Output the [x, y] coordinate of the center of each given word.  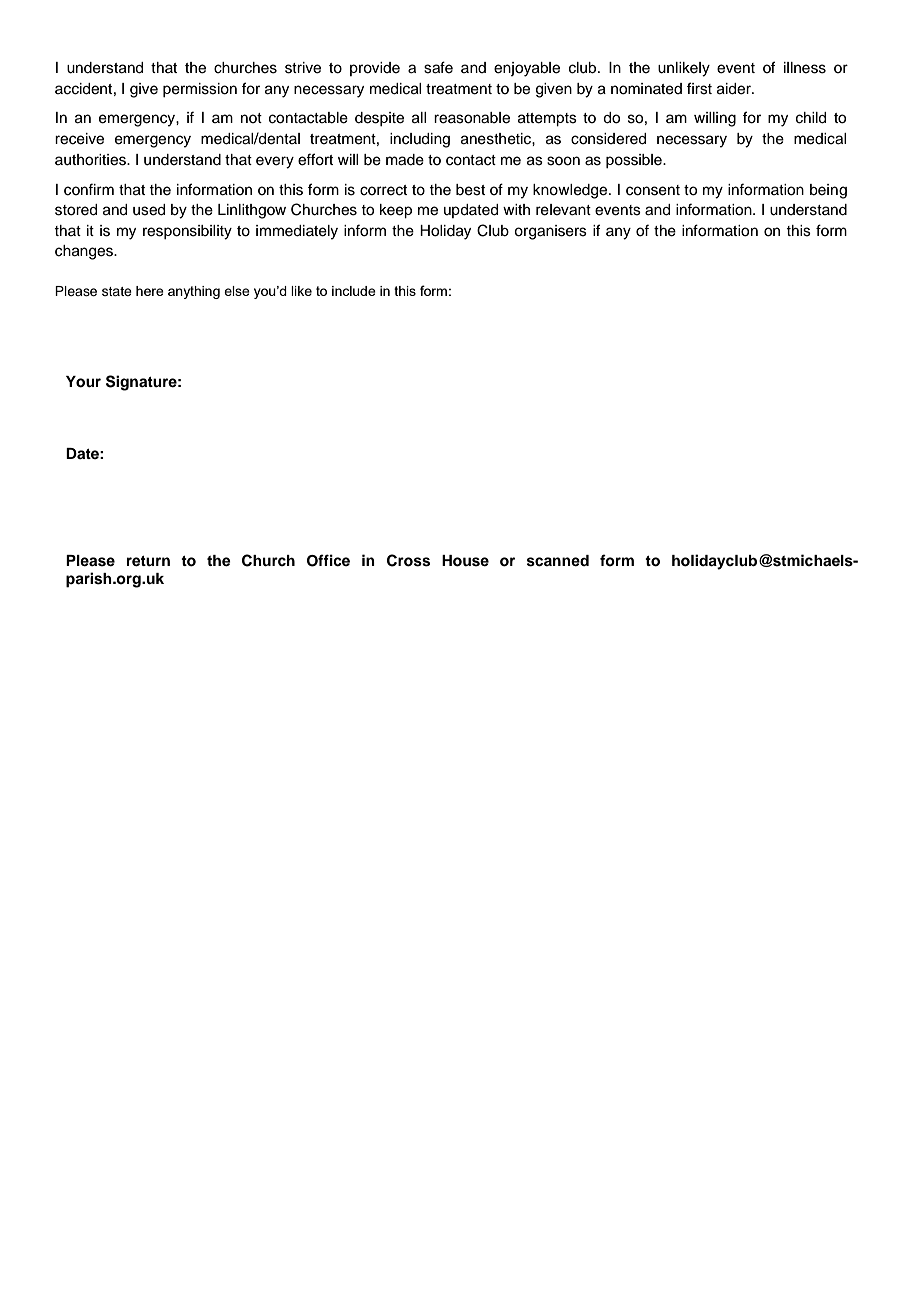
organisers [550, 232]
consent [653, 190]
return [148, 561]
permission [200, 90]
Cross [408, 560]
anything [194, 292]
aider [735, 89]
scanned [558, 561]
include [354, 291]
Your [83, 382]
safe [438, 67]
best [470, 190]
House [465, 561]
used [149, 210]
